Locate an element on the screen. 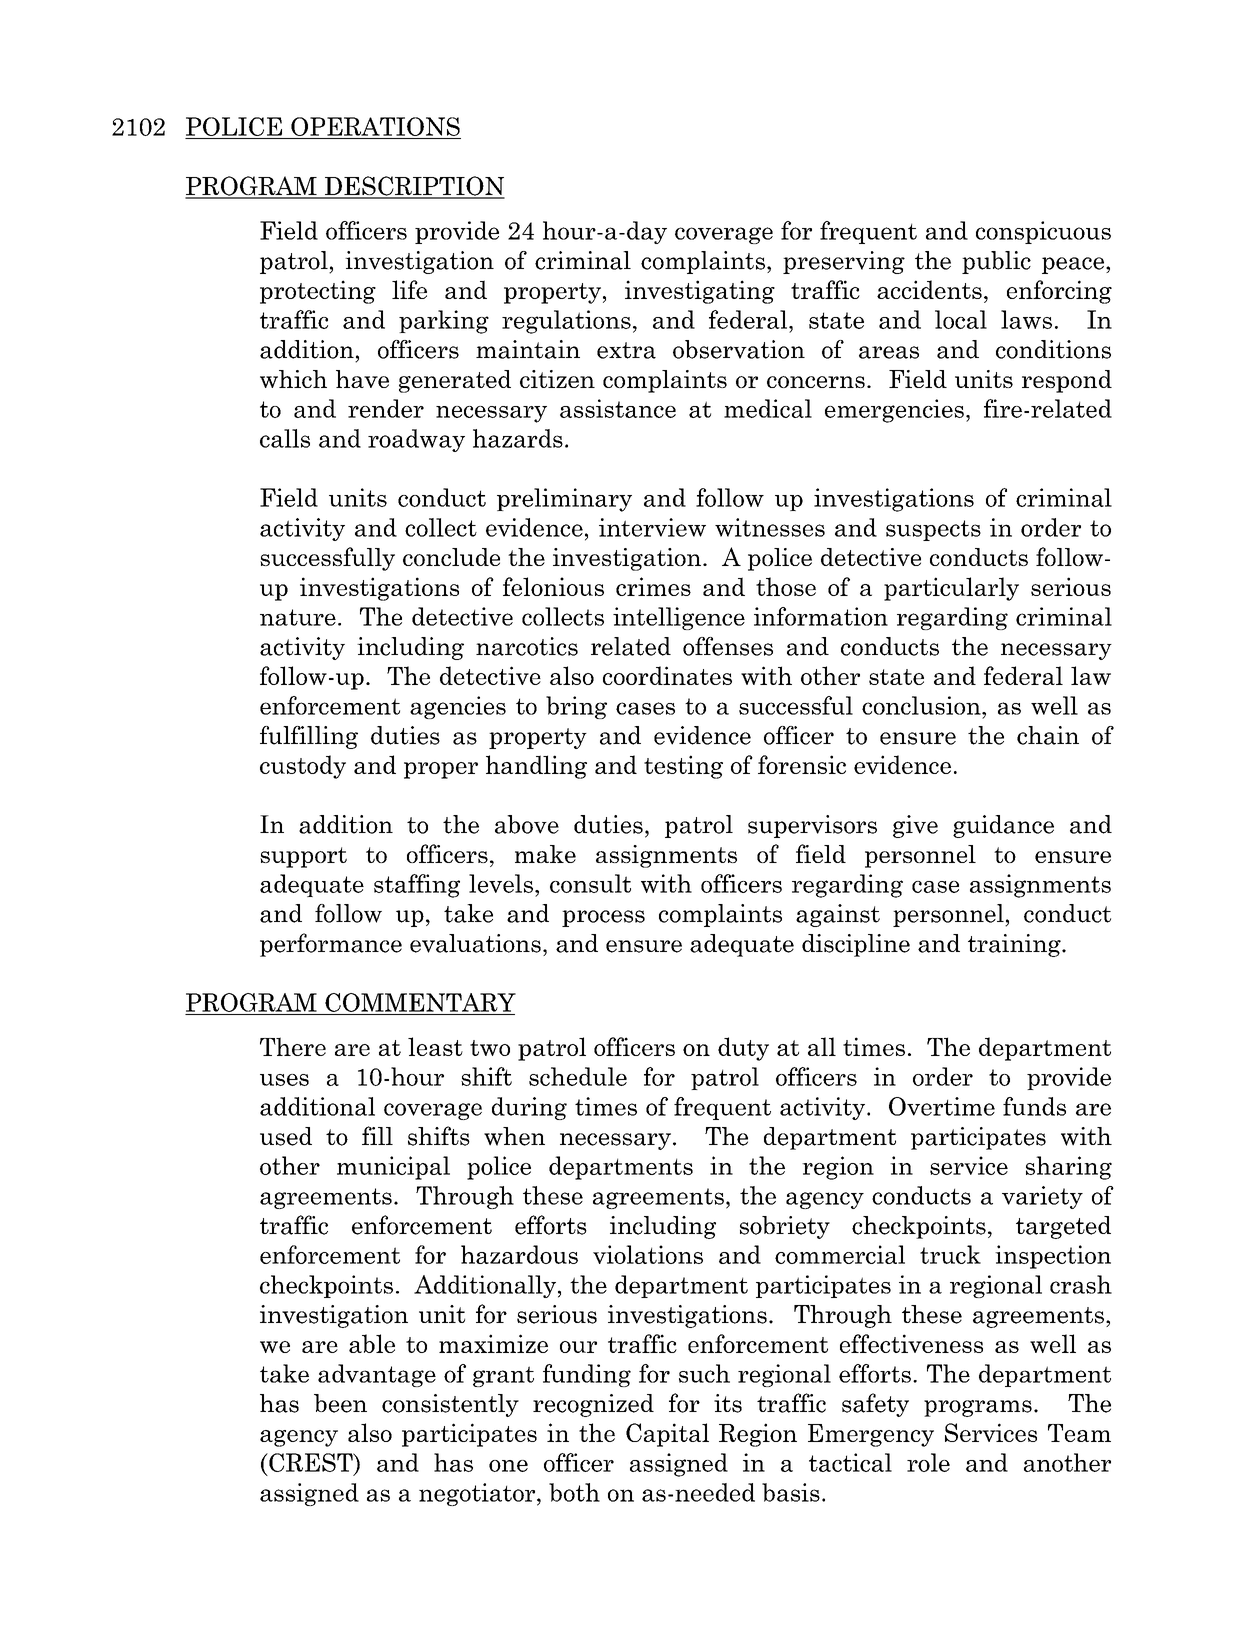 The height and width of the screenshot is (1630, 1260). Overtime is located at coordinates (942, 1106).
